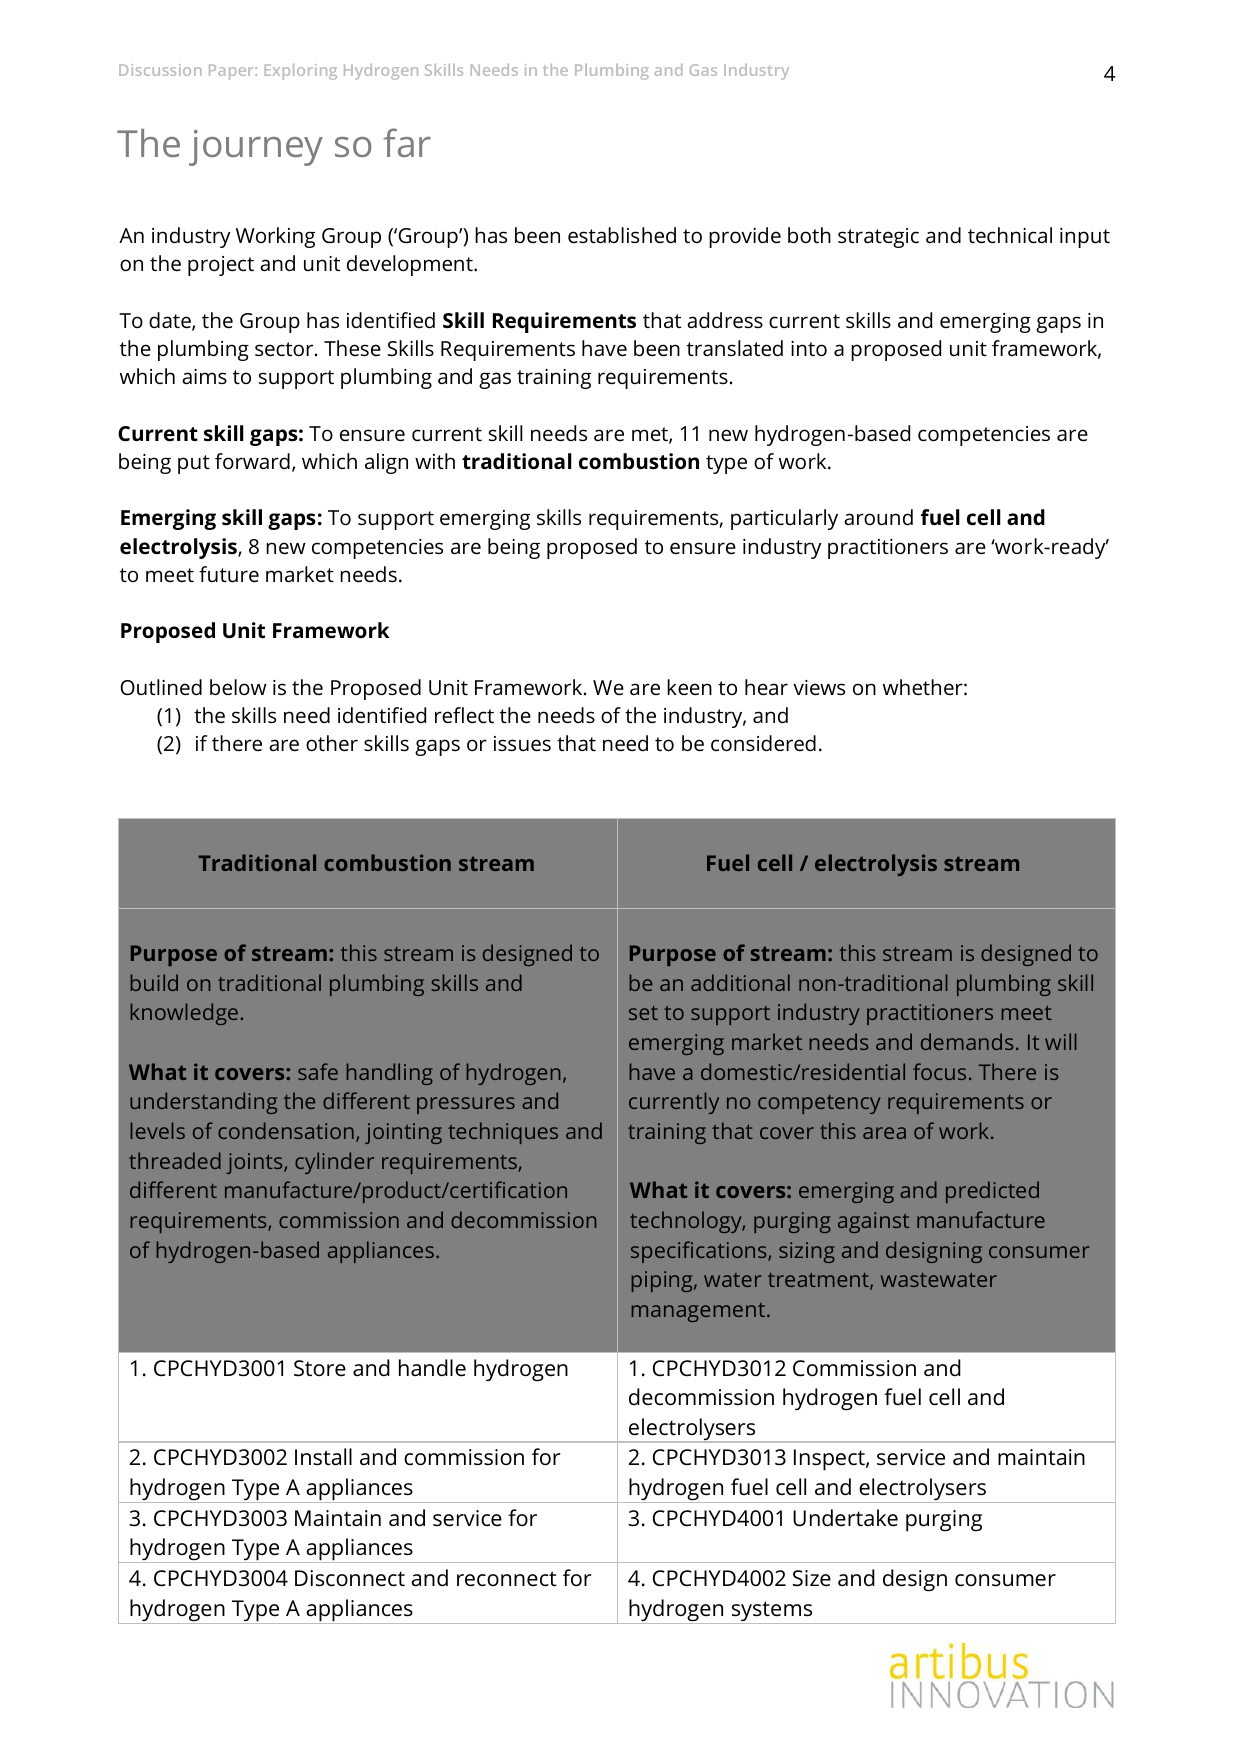 This screenshot has height=1744, width=1233. Describe the element at coordinates (256, 148) in the screenshot. I see `journey` at that location.
